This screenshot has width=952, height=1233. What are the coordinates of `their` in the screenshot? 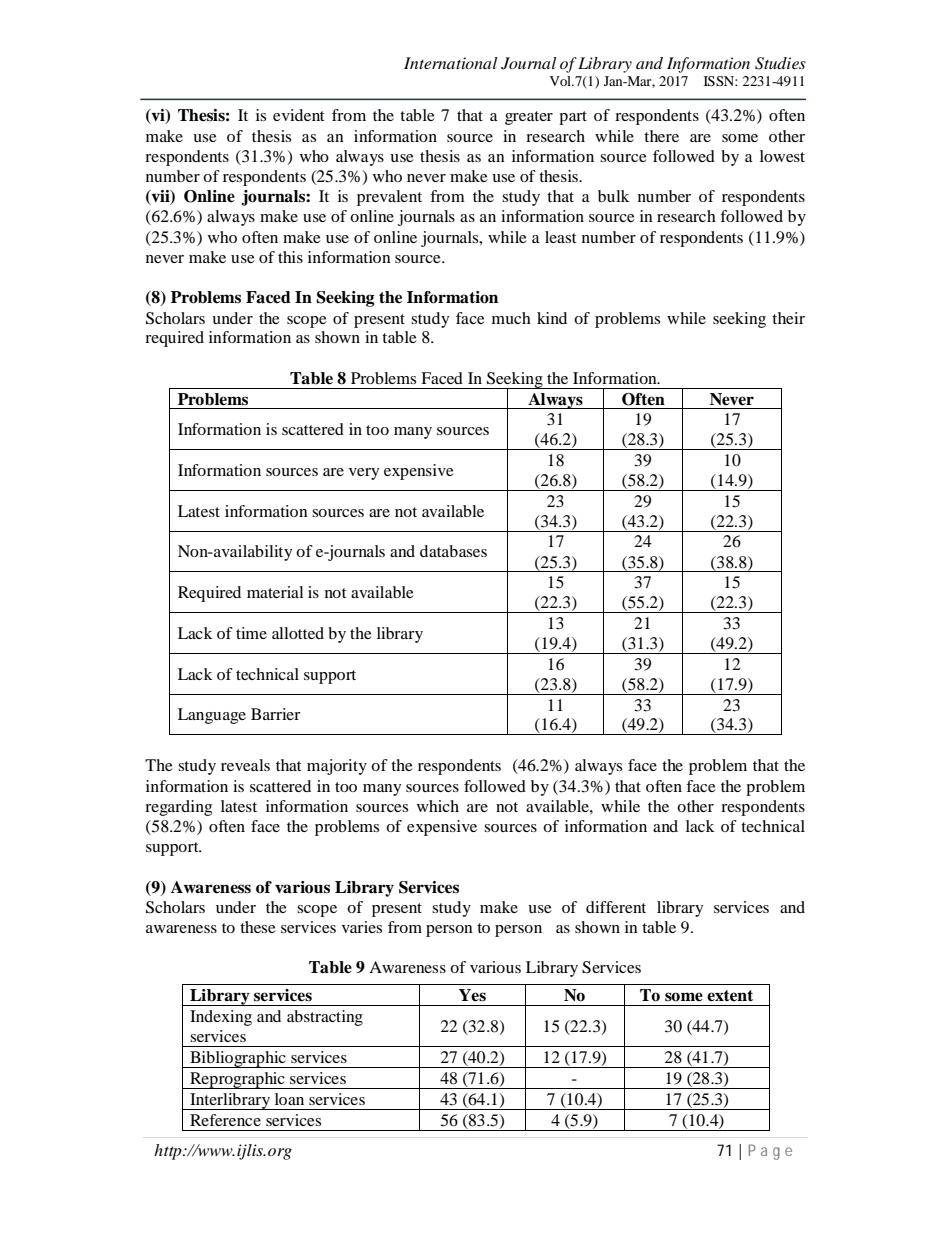 It's located at (788, 318).
